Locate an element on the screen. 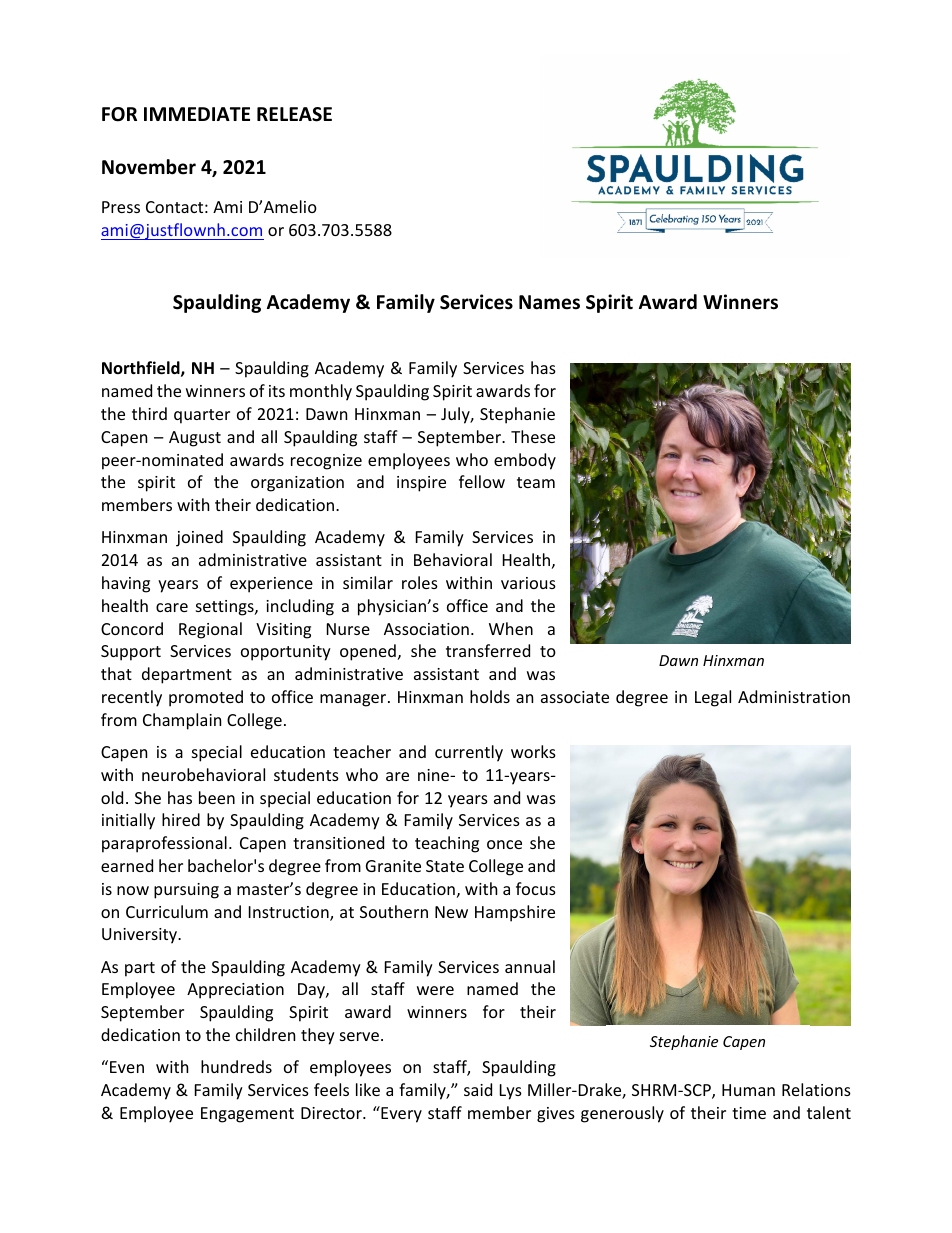 This screenshot has height=1233, width=952. team is located at coordinates (536, 482).
